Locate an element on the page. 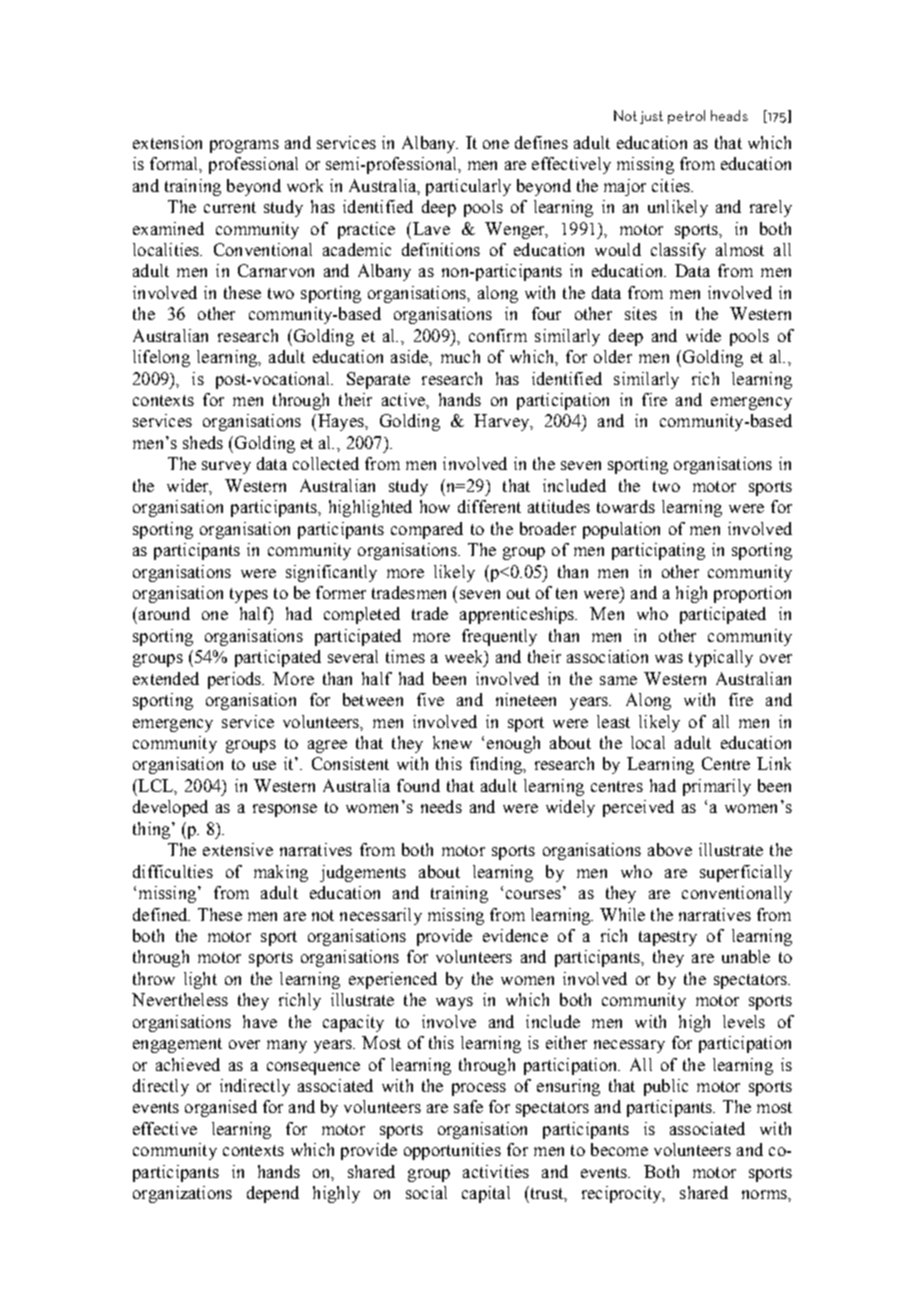  Harvey is located at coordinates (503, 422).
